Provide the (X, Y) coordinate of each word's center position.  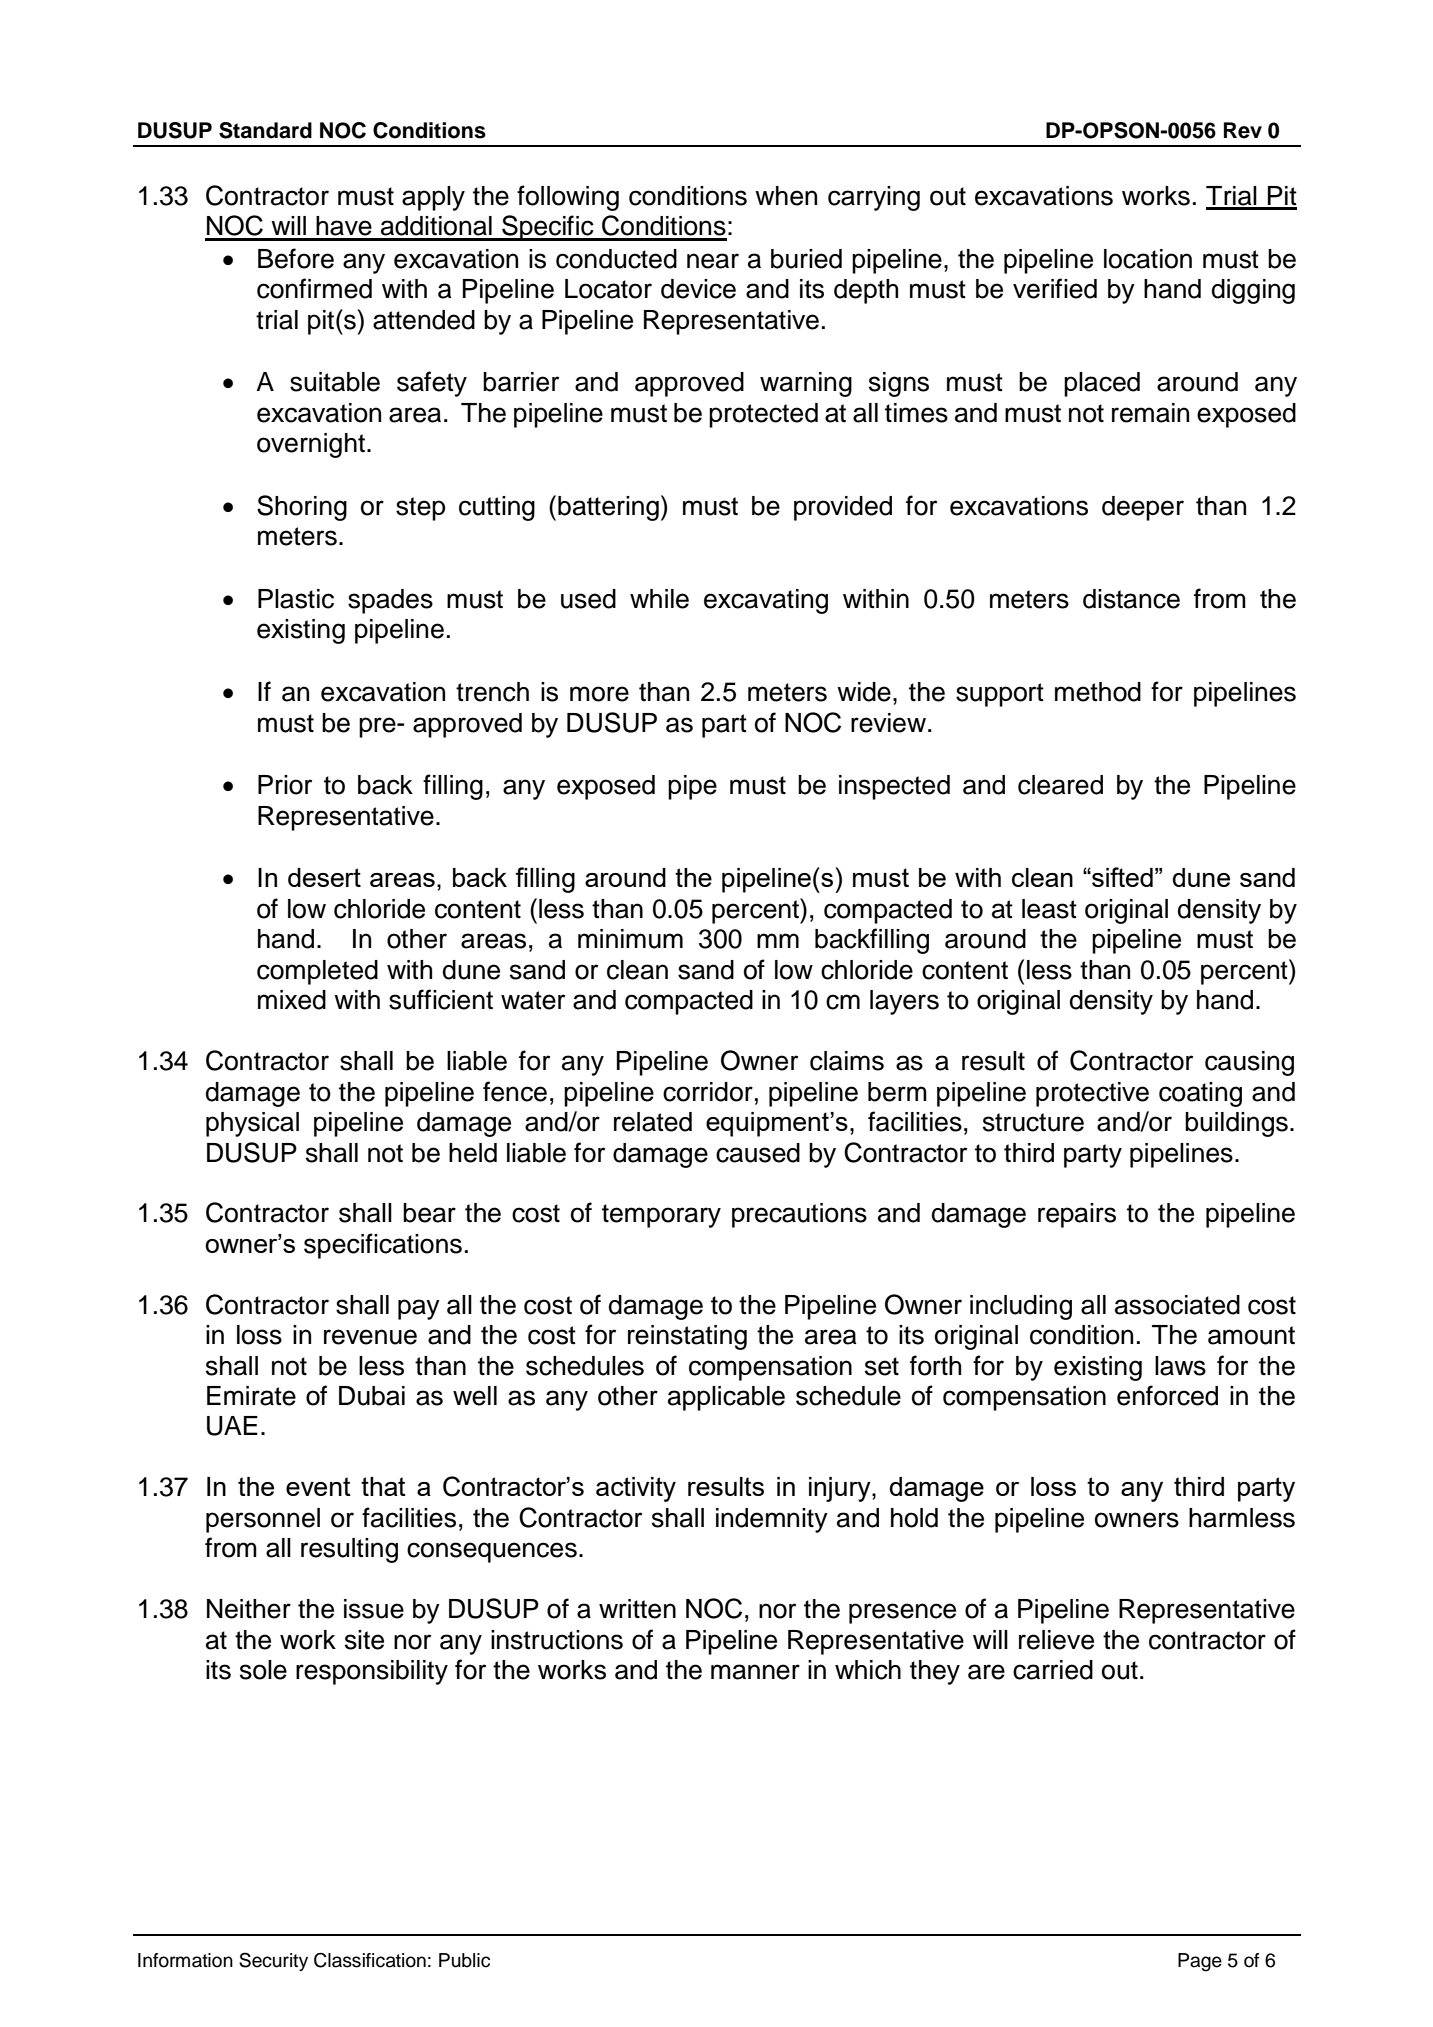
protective (1092, 1094)
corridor (708, 1092)
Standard (265, 130)
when (786, 196)
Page (1200, 1962)
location (1148, 259)
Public (464, 1960)
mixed (292, 1000)
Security (273, 1961)
